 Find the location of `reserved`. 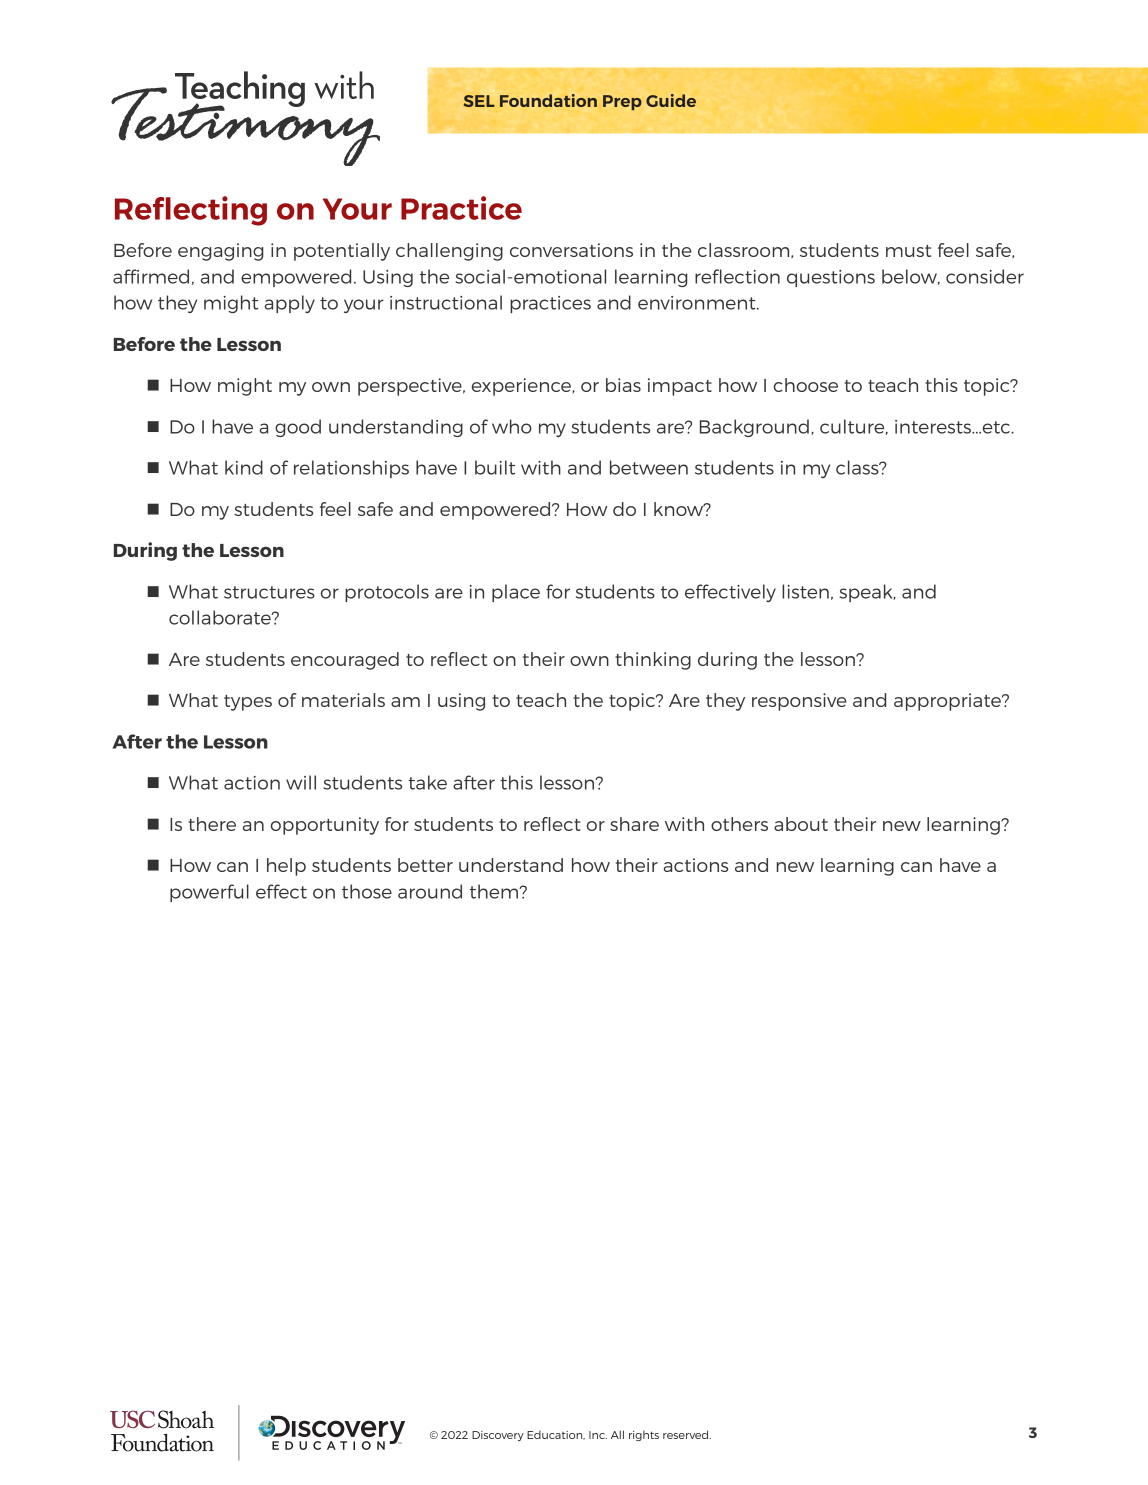

reserved is located at coordinates (687, 1434).
